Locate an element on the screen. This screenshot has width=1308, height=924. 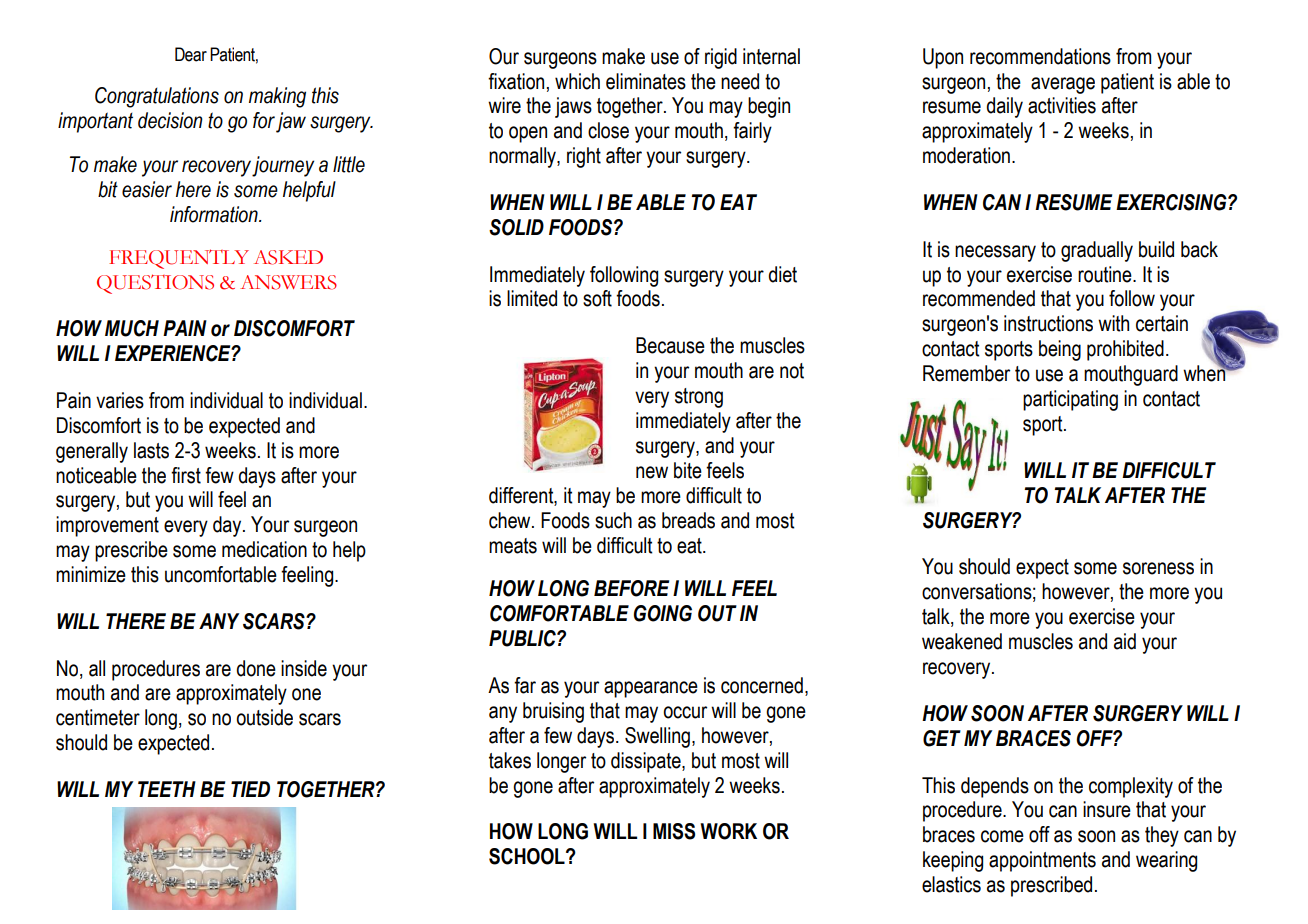
average is located at coordinates (1063, 85).
